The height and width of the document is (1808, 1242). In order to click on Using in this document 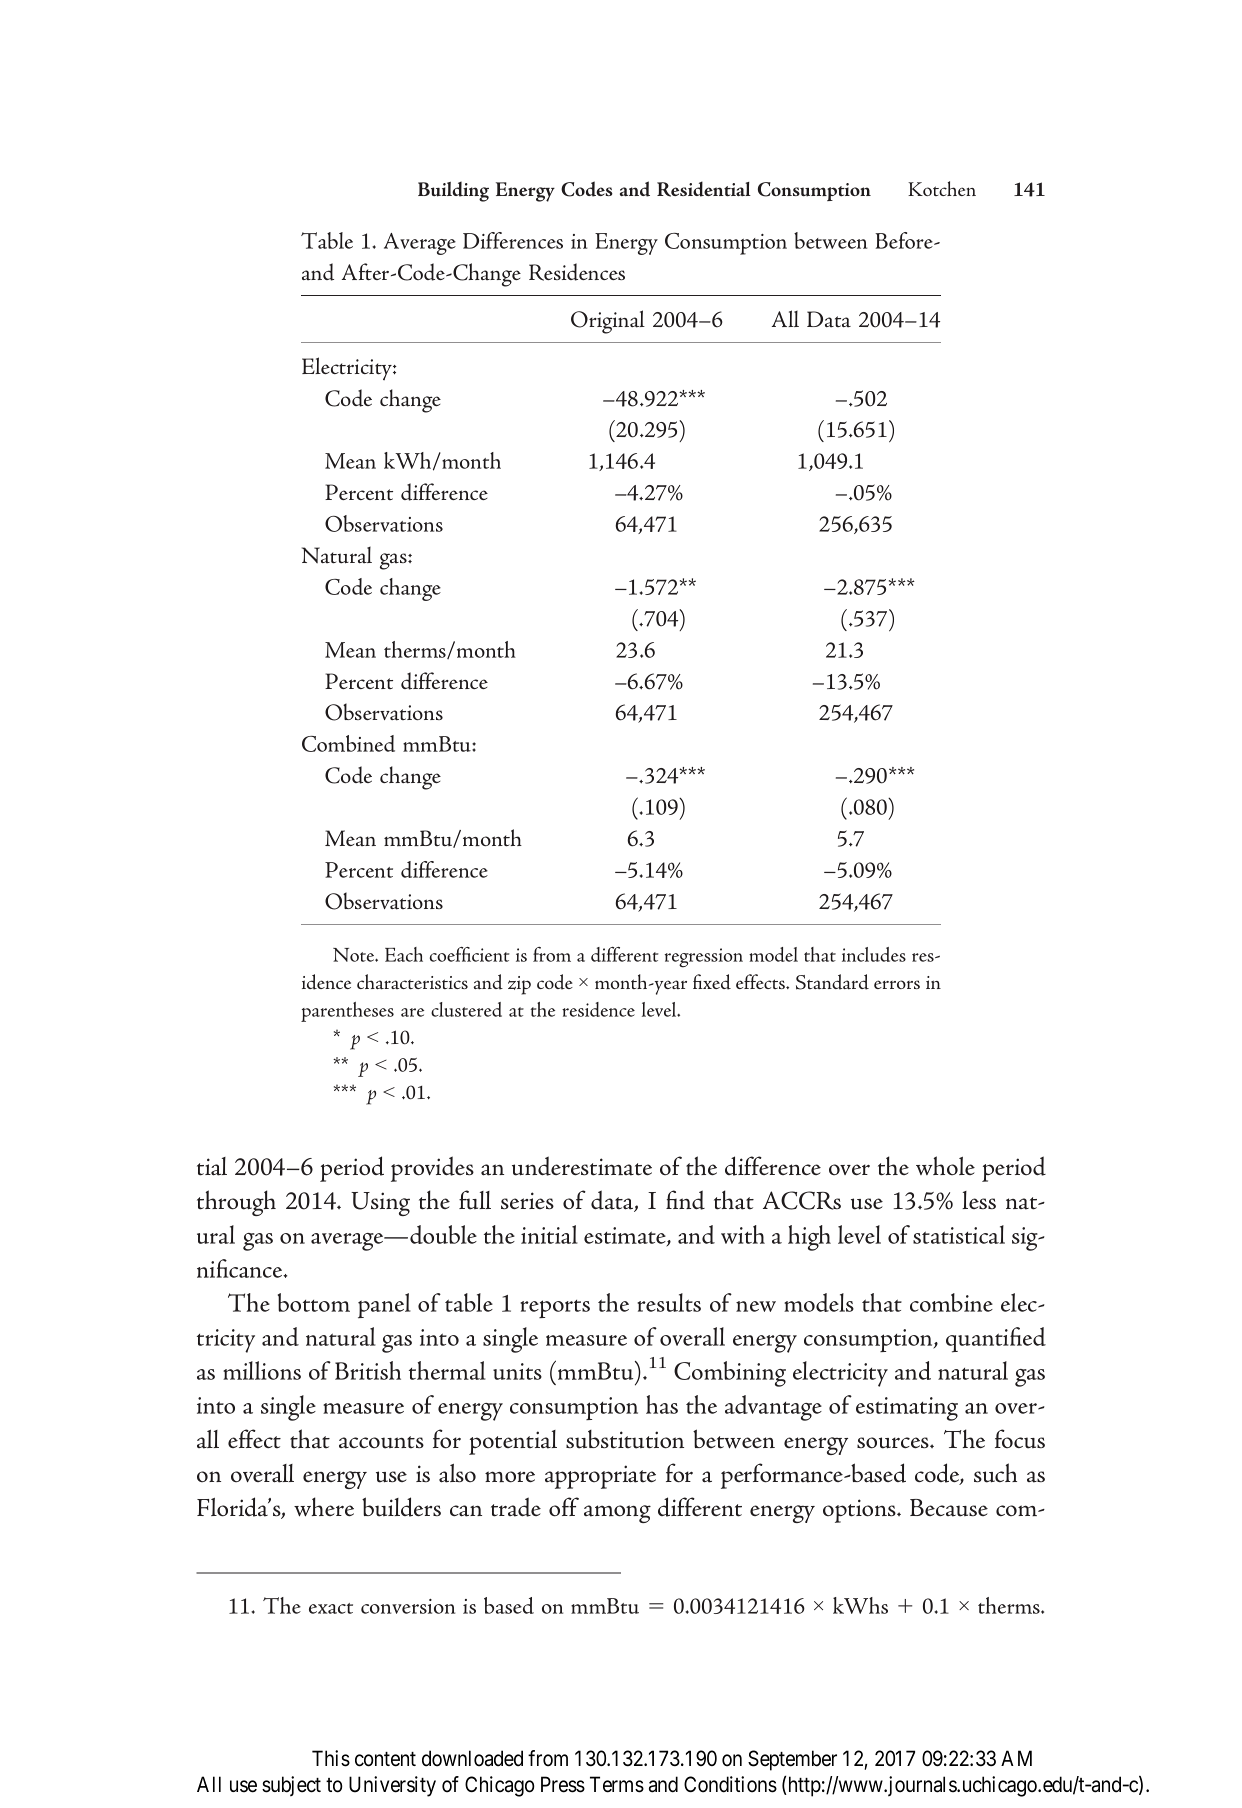, I will do `click(380, 1204)`.
